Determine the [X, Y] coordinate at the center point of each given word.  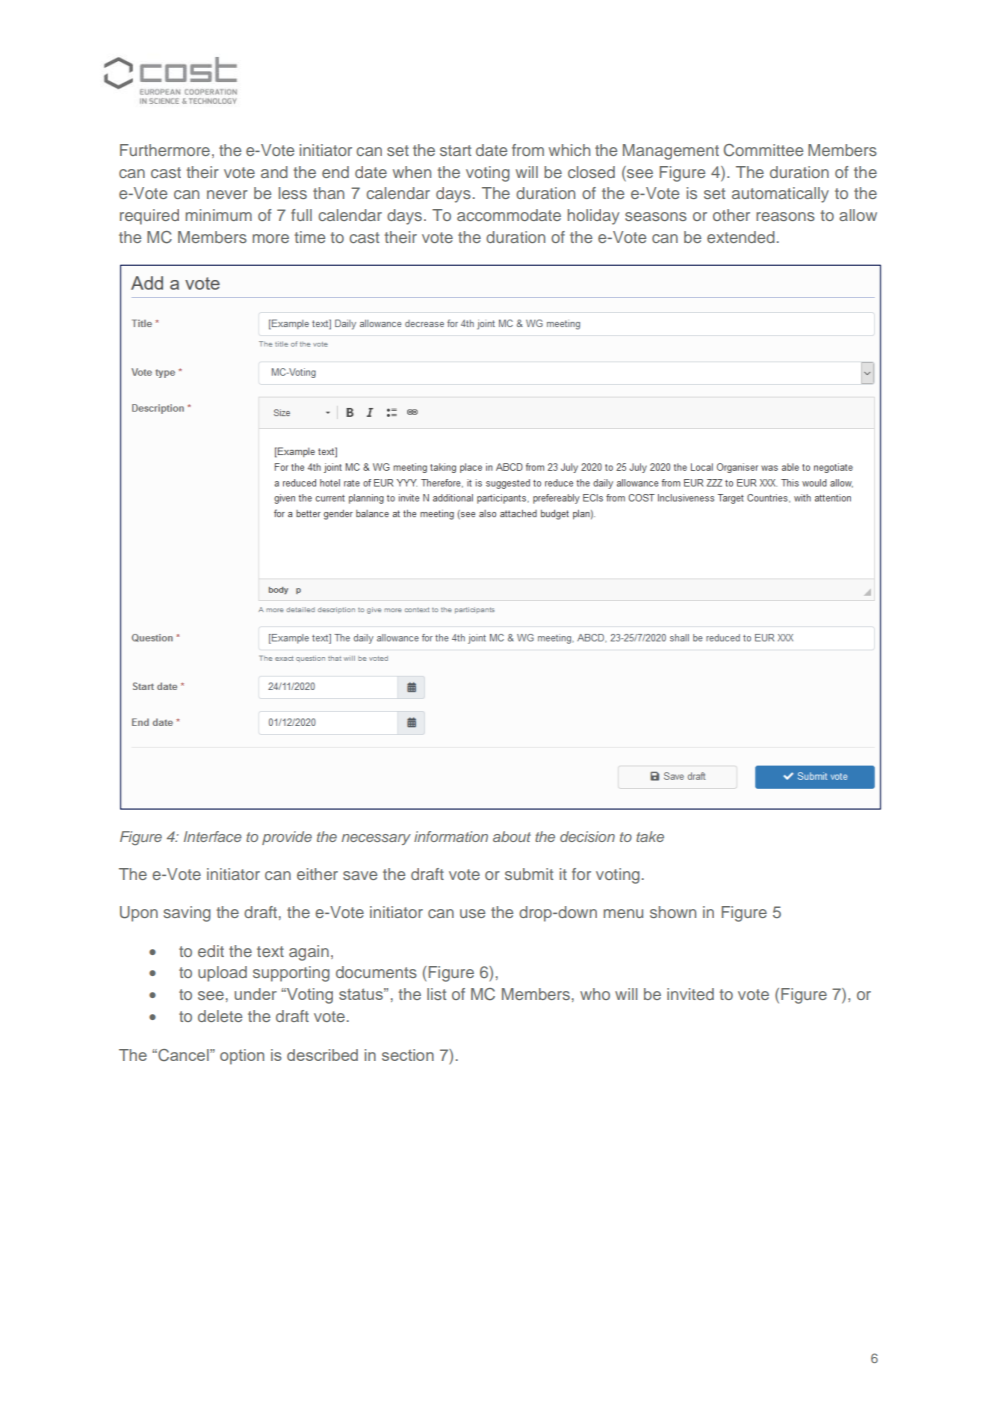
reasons [785, 216]
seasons [656, 216]
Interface [213, 836]
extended [741, 237]
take [650, 836]
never [227, 194]
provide [287, 838]
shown [673, 912]
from [528, 150]
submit [529, 874]
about [512, 836]
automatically [780, 195]
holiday [593, 217]
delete [220, 1016]
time [309, 237]
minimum [218, 215]
